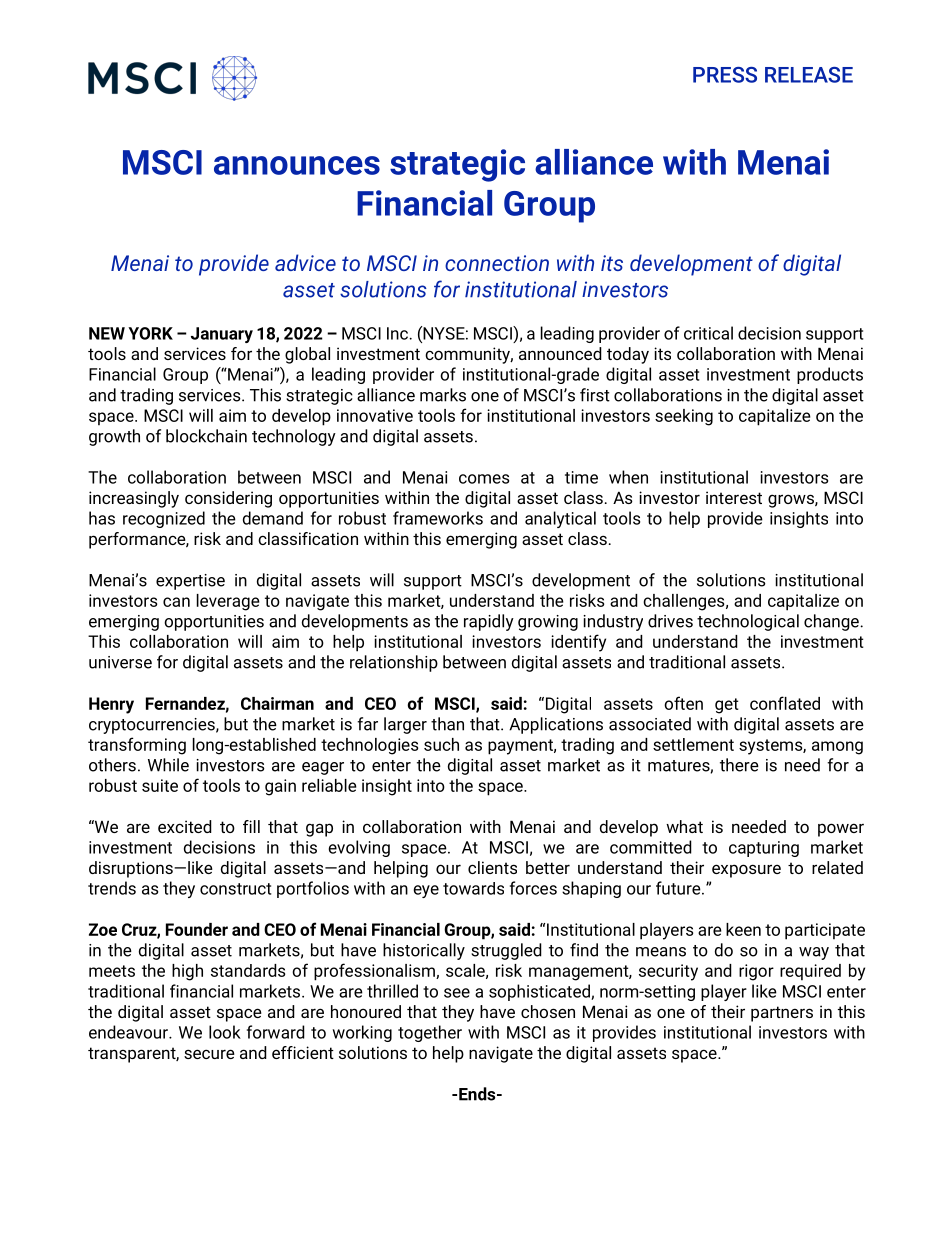 The height and width of the screenshot is (1233, 952). Describe the element at coordinates (725, 75) in the screenshot. I see `PRESS` at that location.
